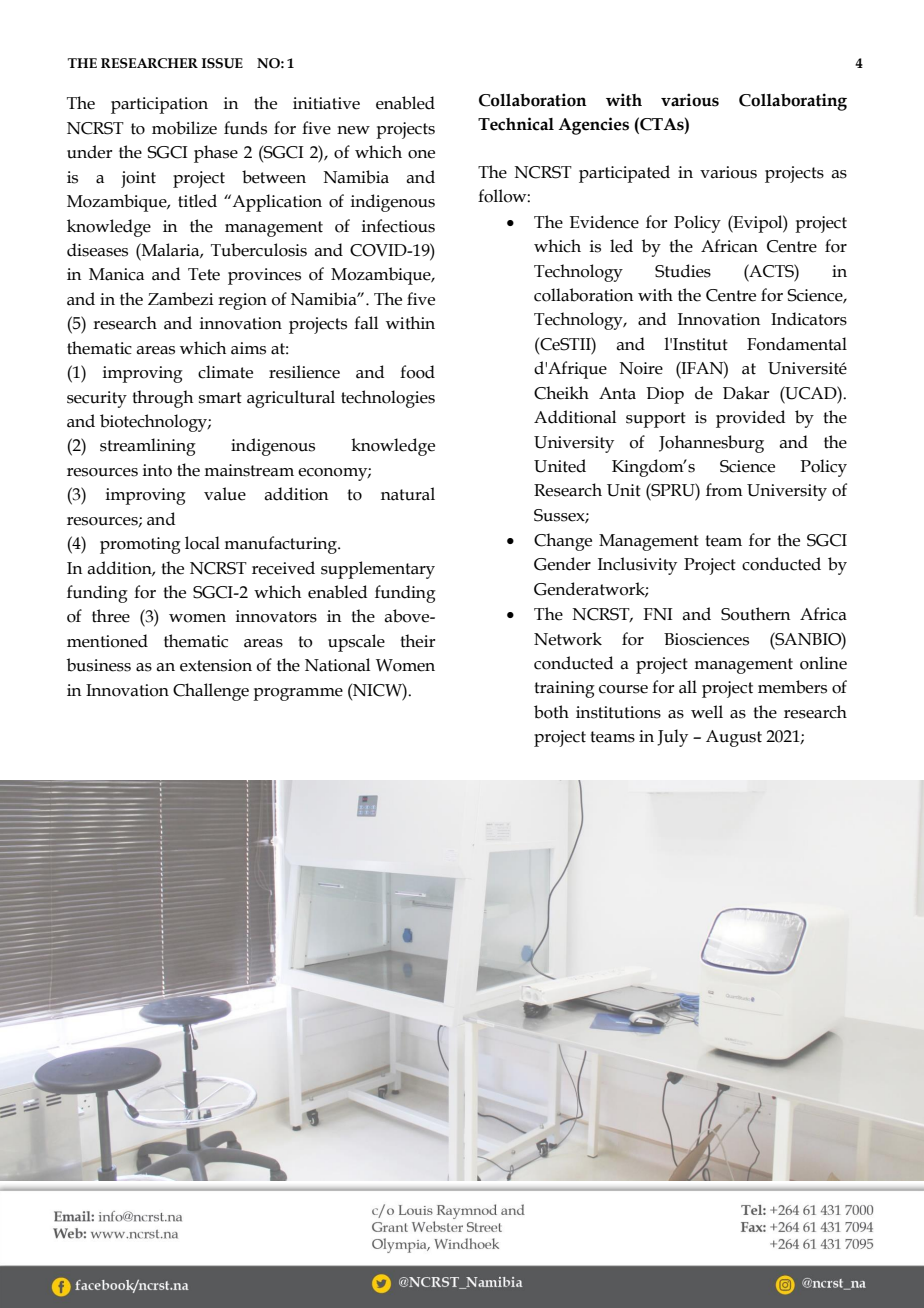 Image resolution: width=924 pixels, height=1308 pixels. What do you see at coordinates (551, 712) in the image?
I see `both` at bounding box center [551, 712].
